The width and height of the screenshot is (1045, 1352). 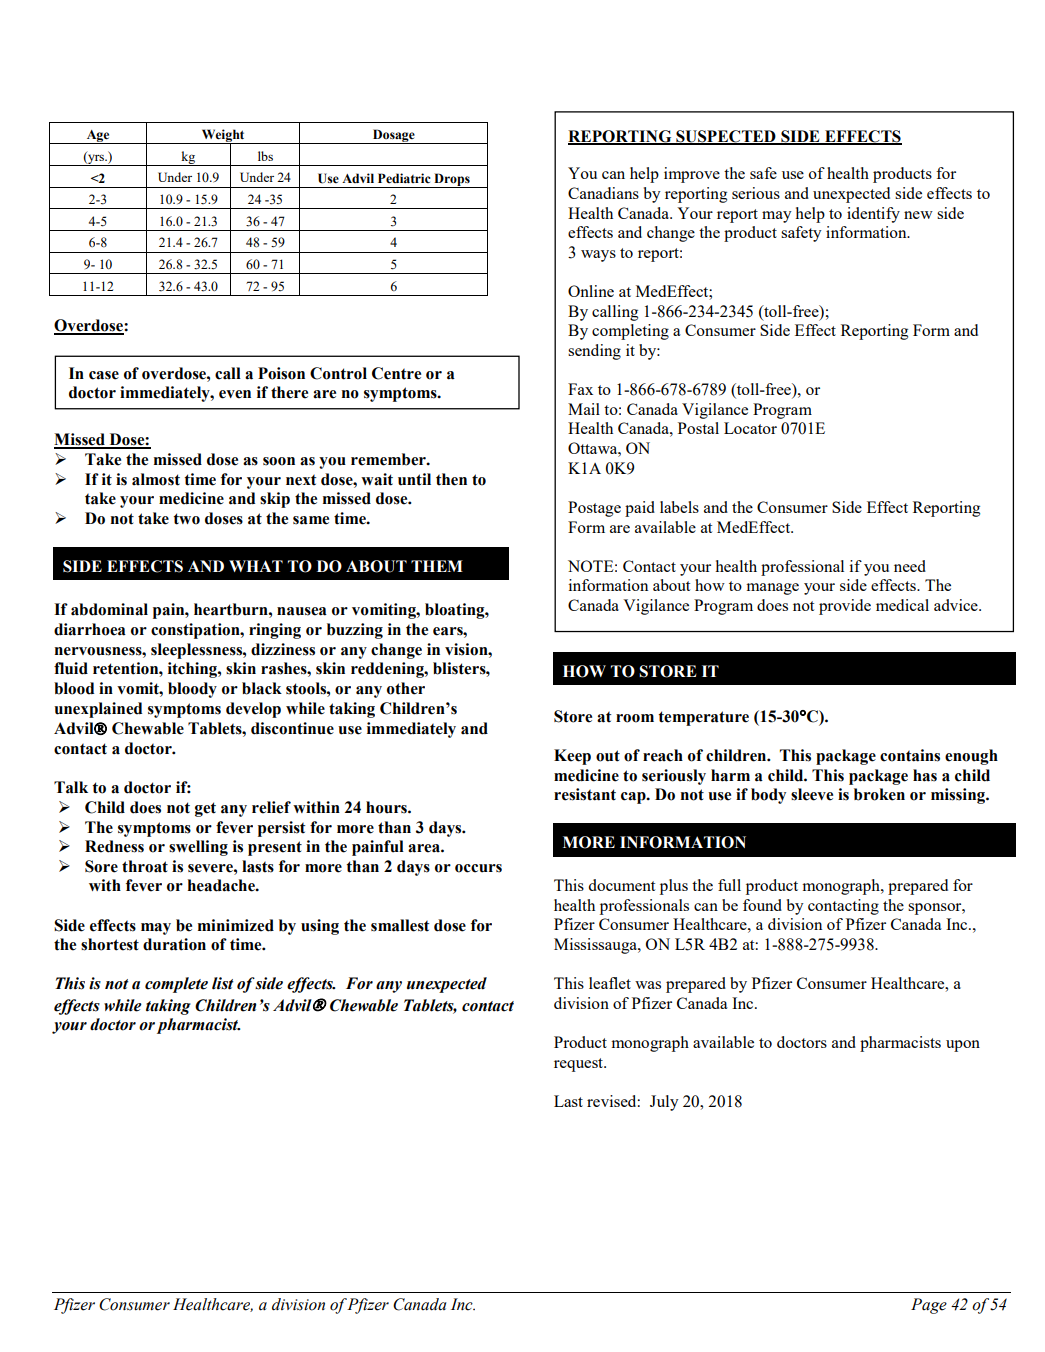 What do you see at coordinates (929, 1306) in the screenshot?
I see `Page` at bounding box center [929, 1306].
